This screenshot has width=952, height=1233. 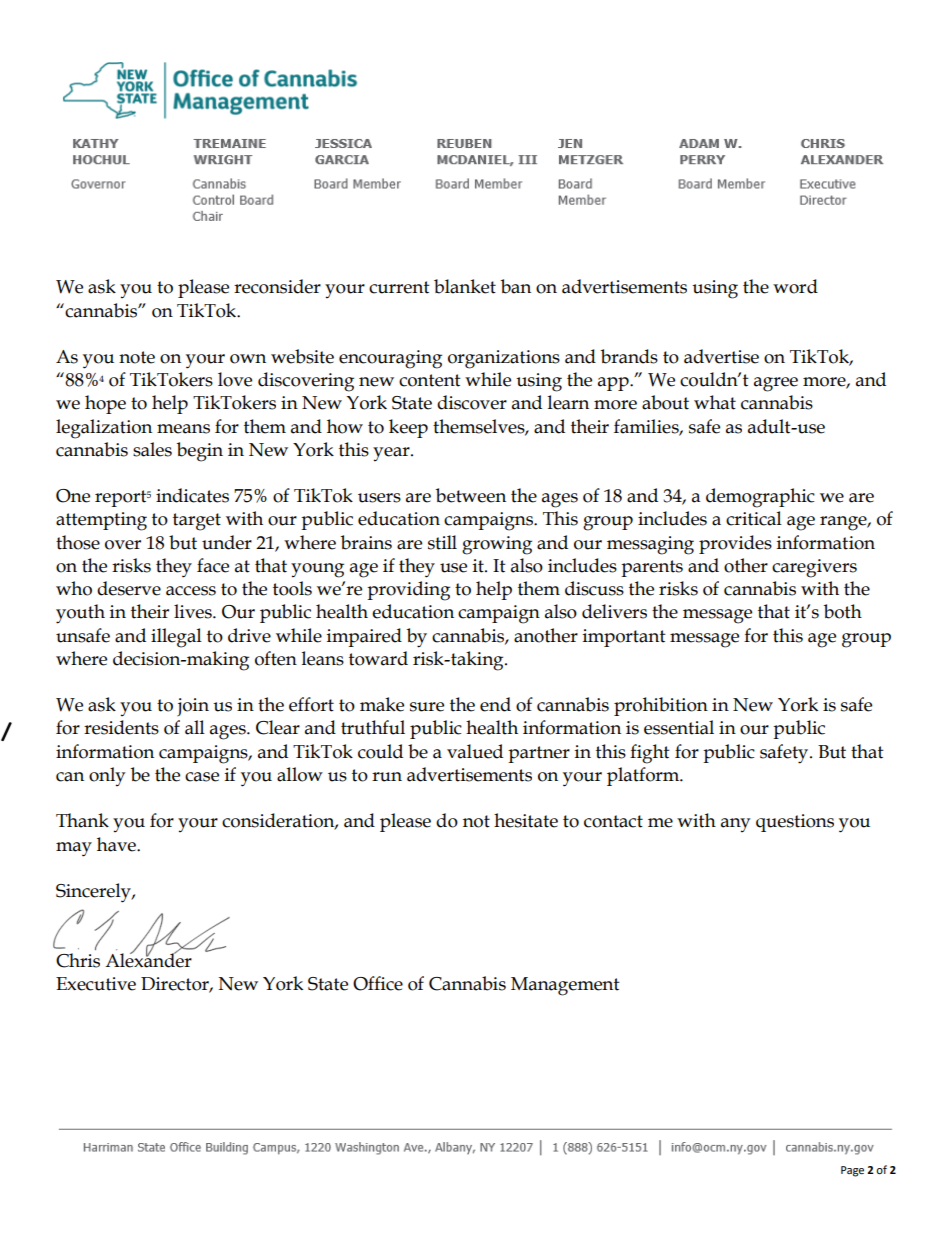 What do you see at coordinates (137, 357) in the screenshot?
I see `note` at bounding box center [137, 357].
